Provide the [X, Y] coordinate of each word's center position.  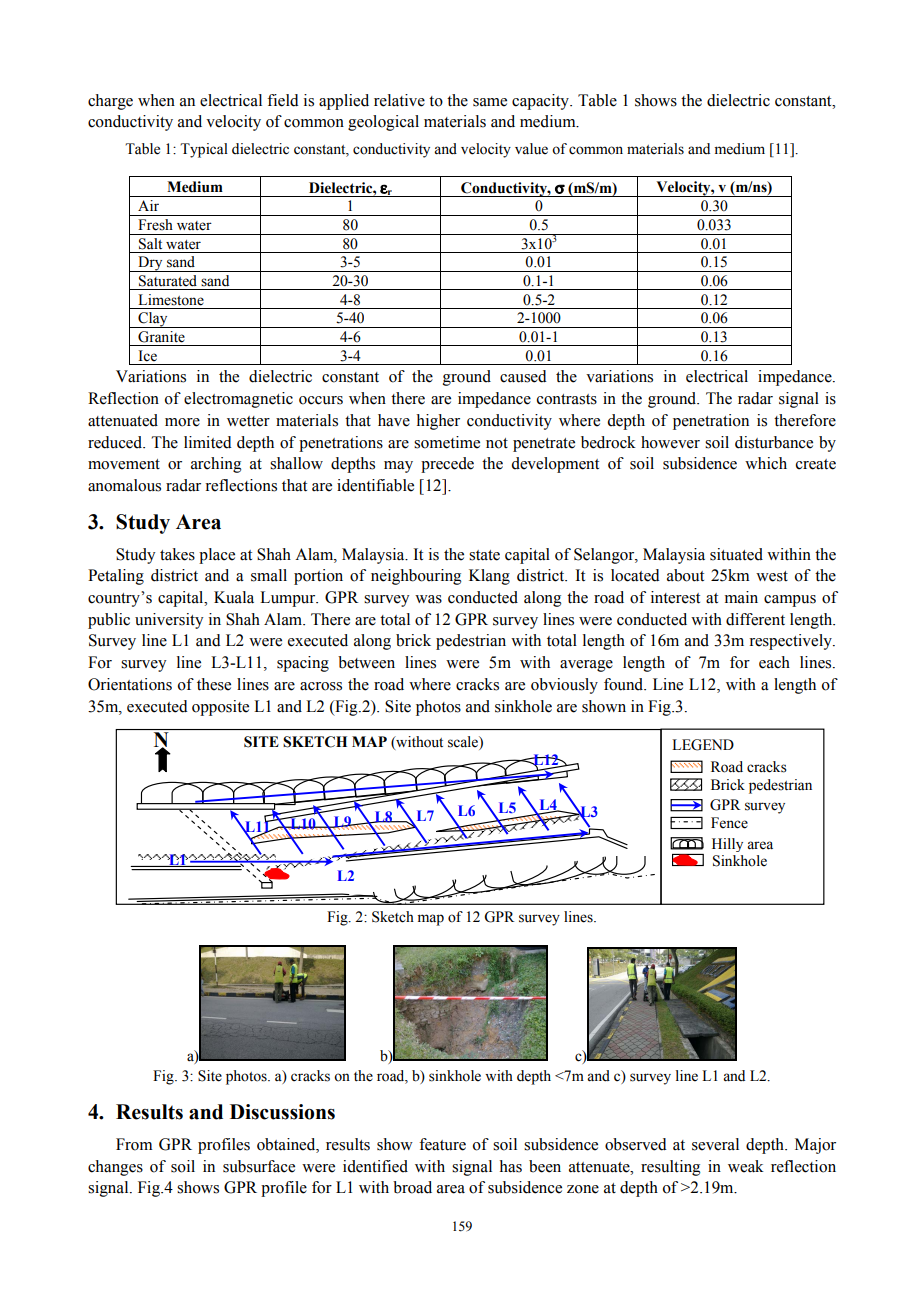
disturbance [774, 442]
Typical [204, 150]
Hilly [727, 845]
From [134, 1144]
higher [438, 422]
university [169, 621]
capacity [542, 102]
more [182, 422]
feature [442, 1144]
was [428, 599]
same [490, 102]
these [214, 684]
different [755, 619]
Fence [729, 823]
